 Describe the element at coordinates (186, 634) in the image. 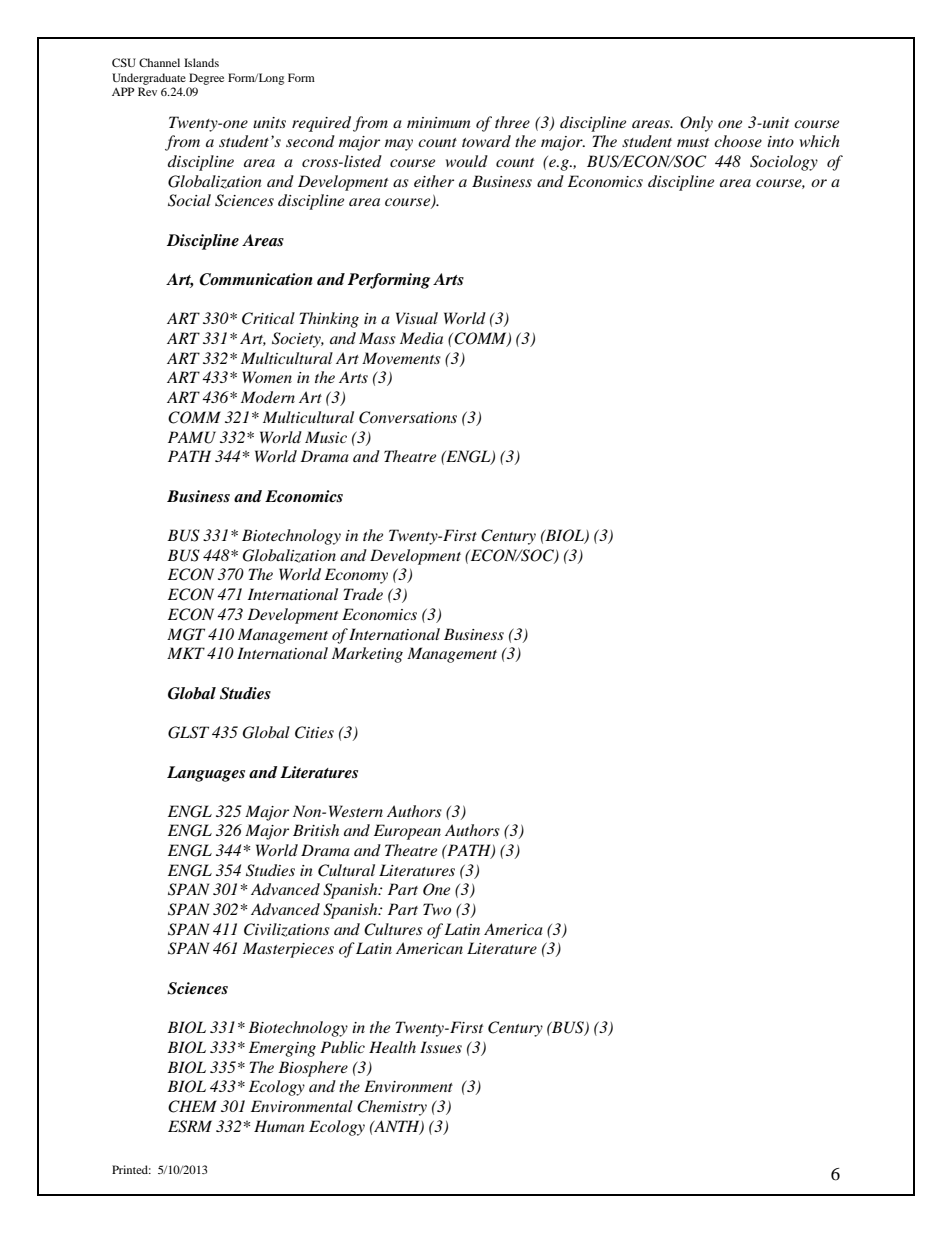

I see `MGT` at that location.
